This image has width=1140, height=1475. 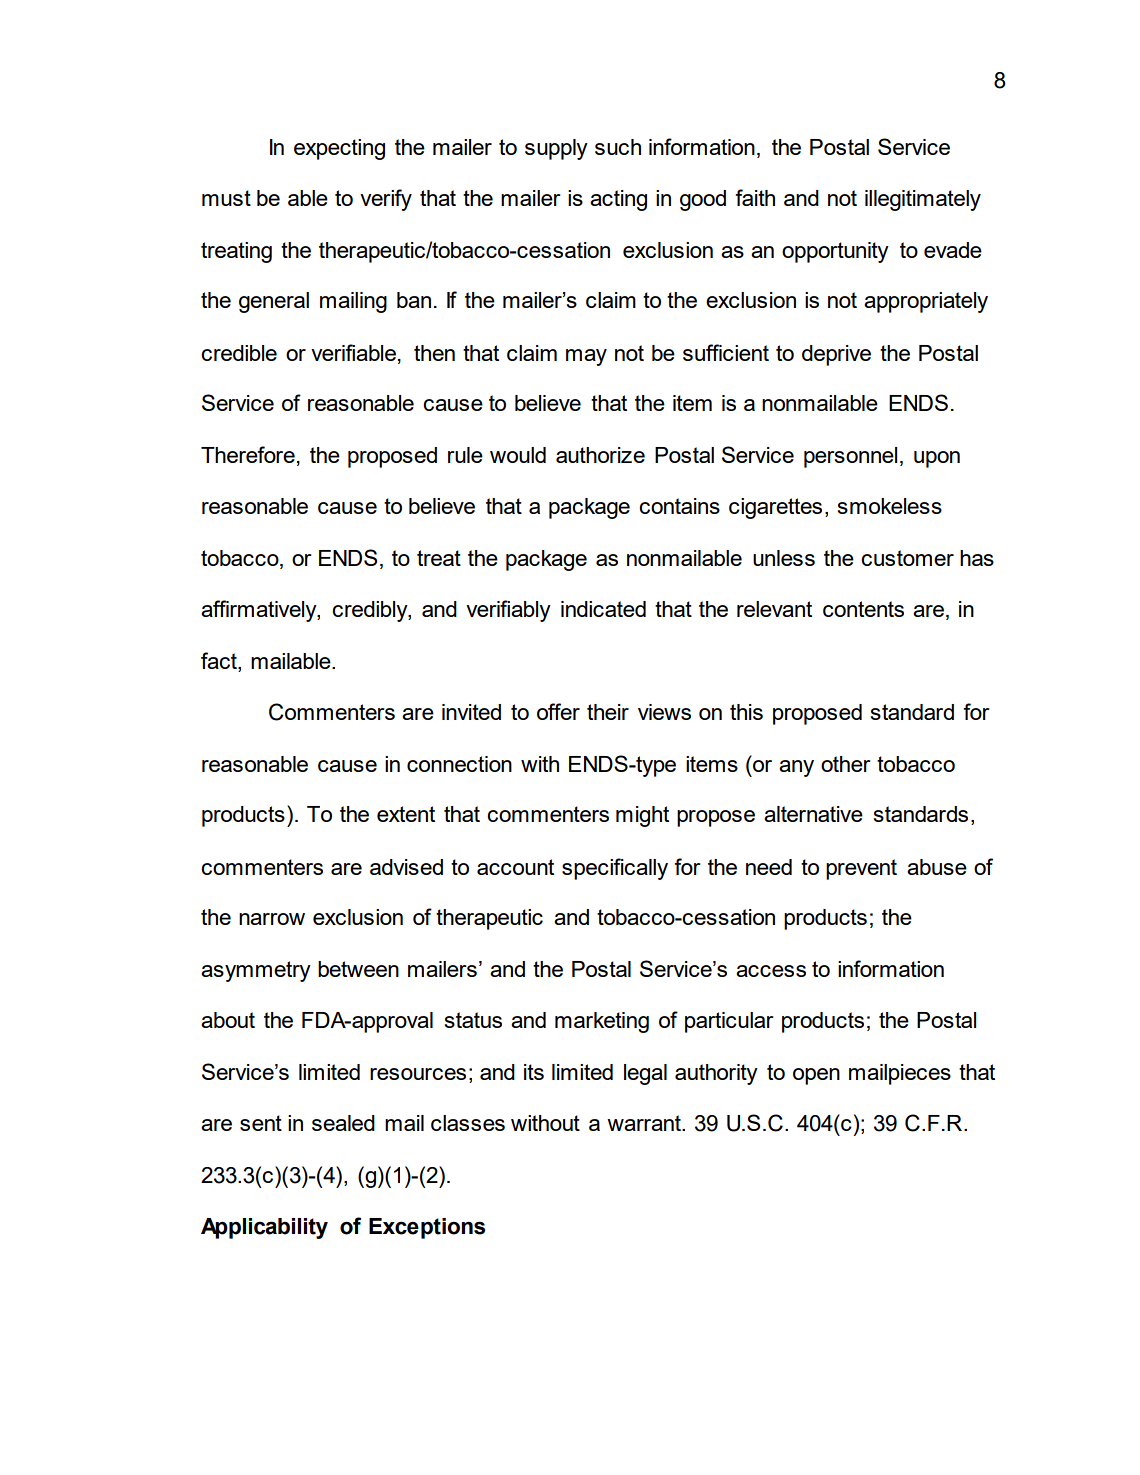 What do you see at coordinates (890, 506) in the image?
I see `smokeless` at bounding box center [890, 506].
